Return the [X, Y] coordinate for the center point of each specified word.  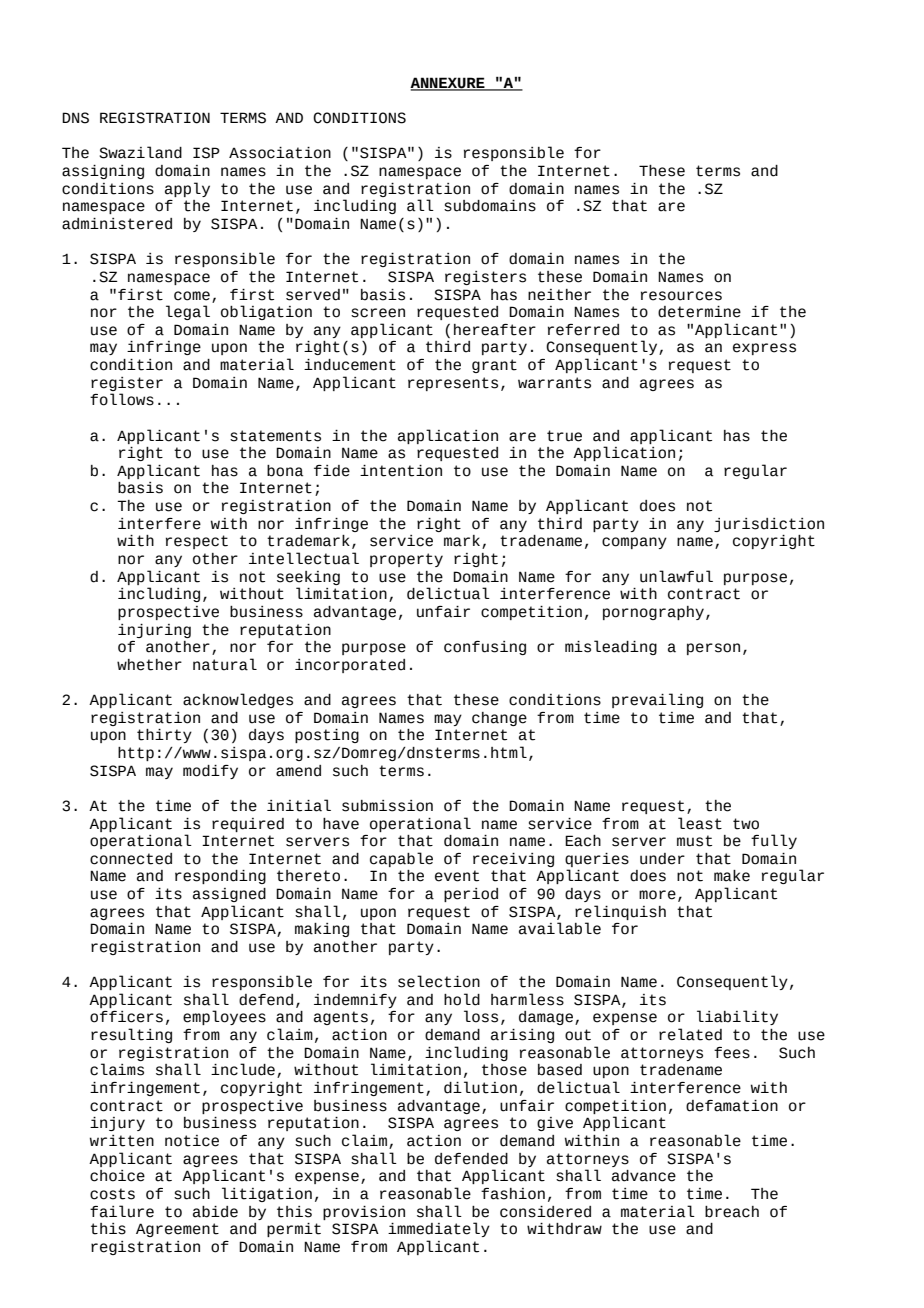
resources [681, 296]
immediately [439, 1229]
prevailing [657, 700]
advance [644, 1176]
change [499, 719]
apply [187, 189]
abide [215, 1212]
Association [280, 153]
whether [149, 665]
